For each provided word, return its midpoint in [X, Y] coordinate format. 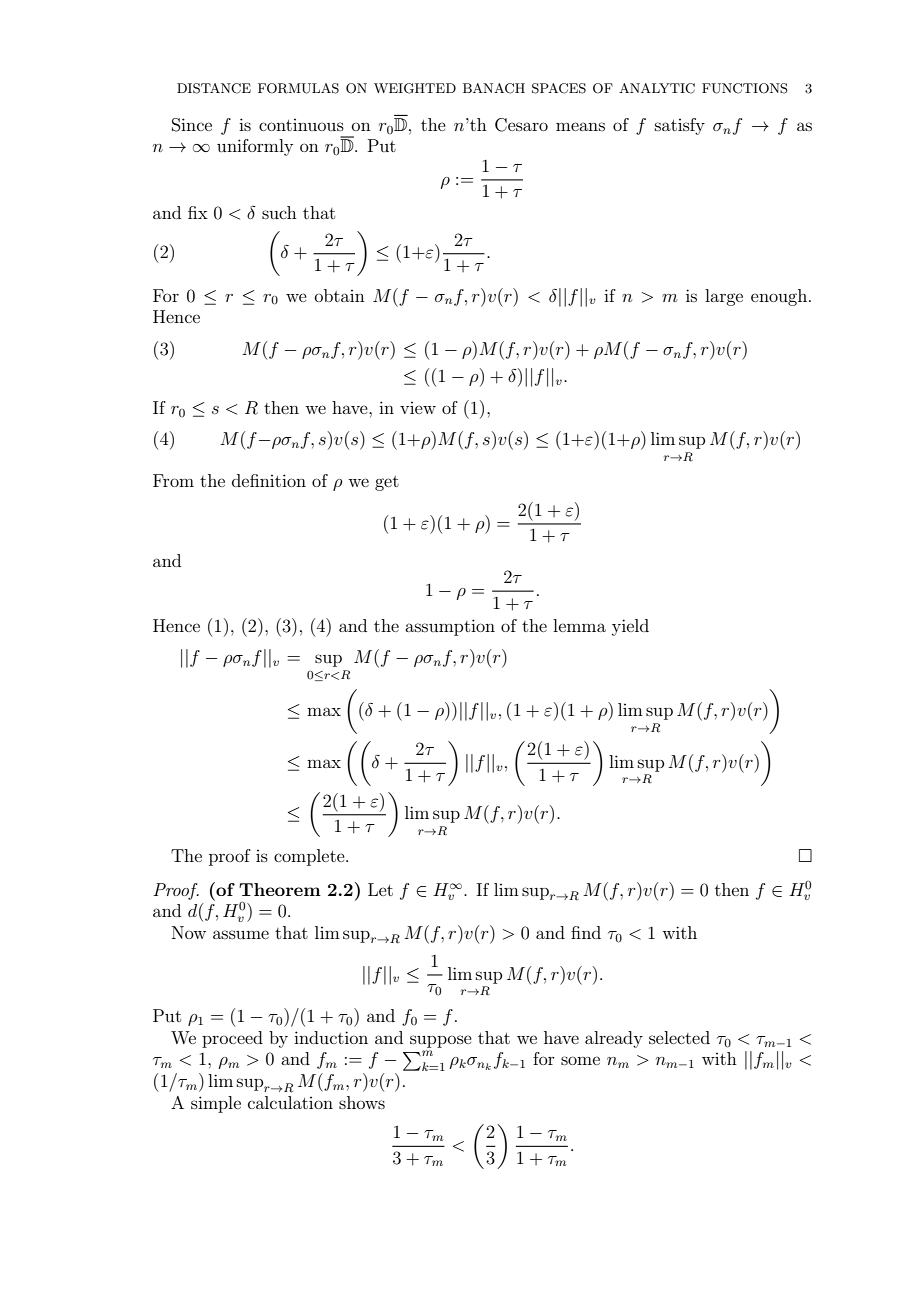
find [586, 932]
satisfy [680, 126]
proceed [232, 1039]
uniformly [255, 147]
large [724, 297]
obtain [340, 295]
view [418, 408]
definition [269, 480]
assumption [450, 627]
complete [310, 857]
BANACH [494, 88]
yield [630, 627]
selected [679, 1037]
